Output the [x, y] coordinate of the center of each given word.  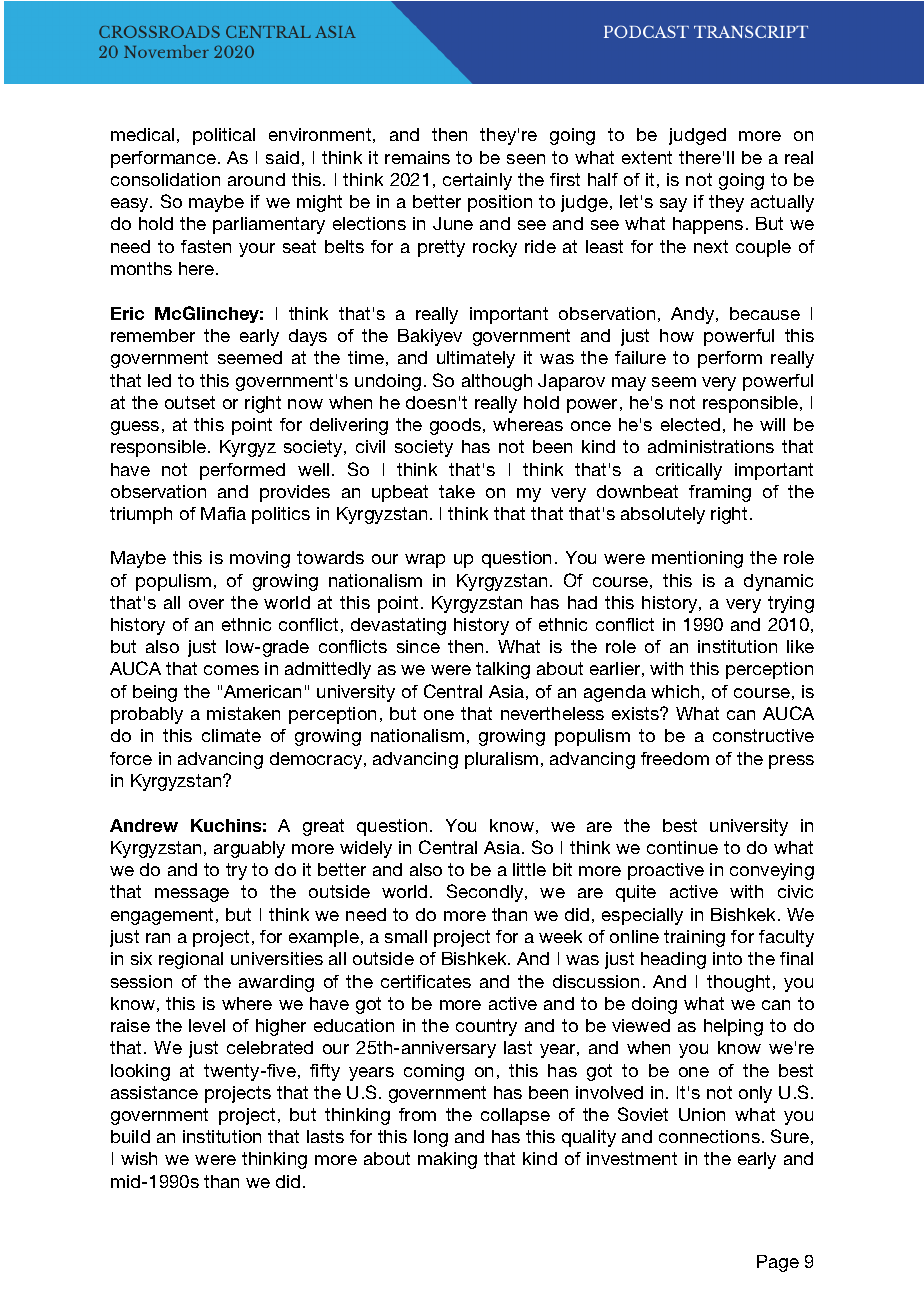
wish [139, 1158]
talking [503, 670]
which [675, 691]
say [673, 205]
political [224, 136]
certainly [477, 181]
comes [231, 670]
